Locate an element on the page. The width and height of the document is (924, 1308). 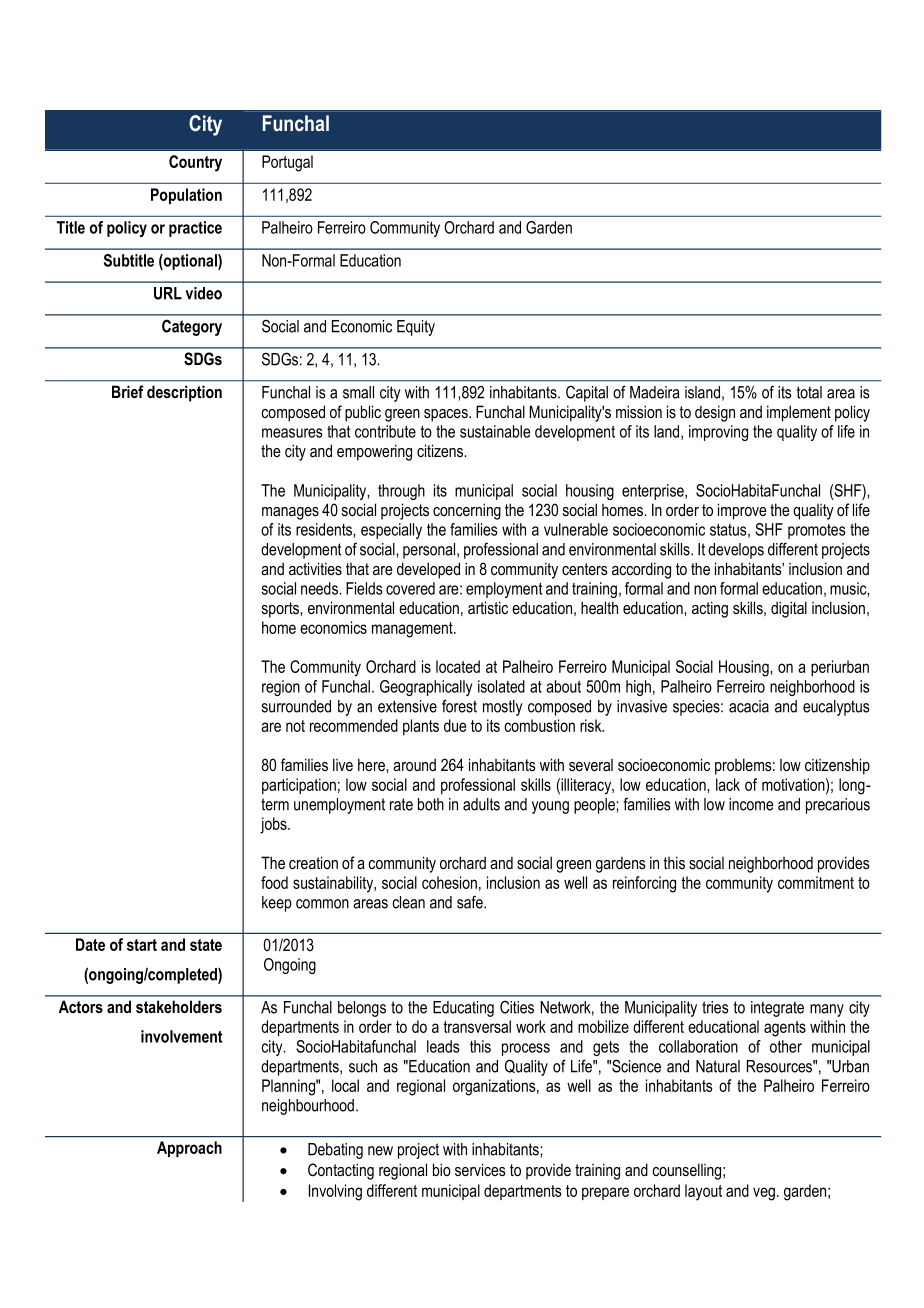
jobs is located at coordinates (274, 825).
